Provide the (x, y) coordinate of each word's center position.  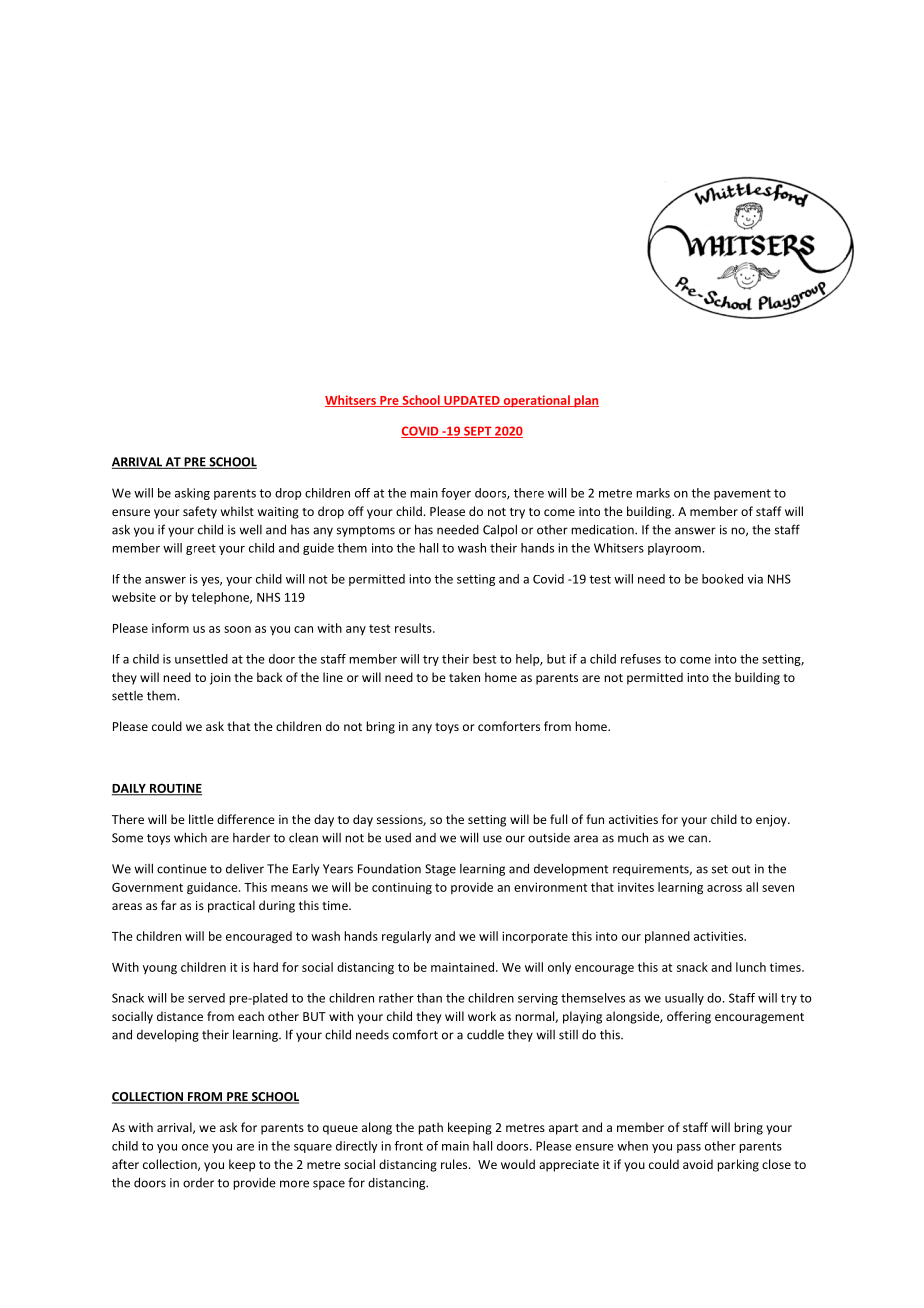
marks (653, 493)
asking (192, 494)
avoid (698, 1164)
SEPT (478, 432)
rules (455, 1164)
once (195, 1147)
